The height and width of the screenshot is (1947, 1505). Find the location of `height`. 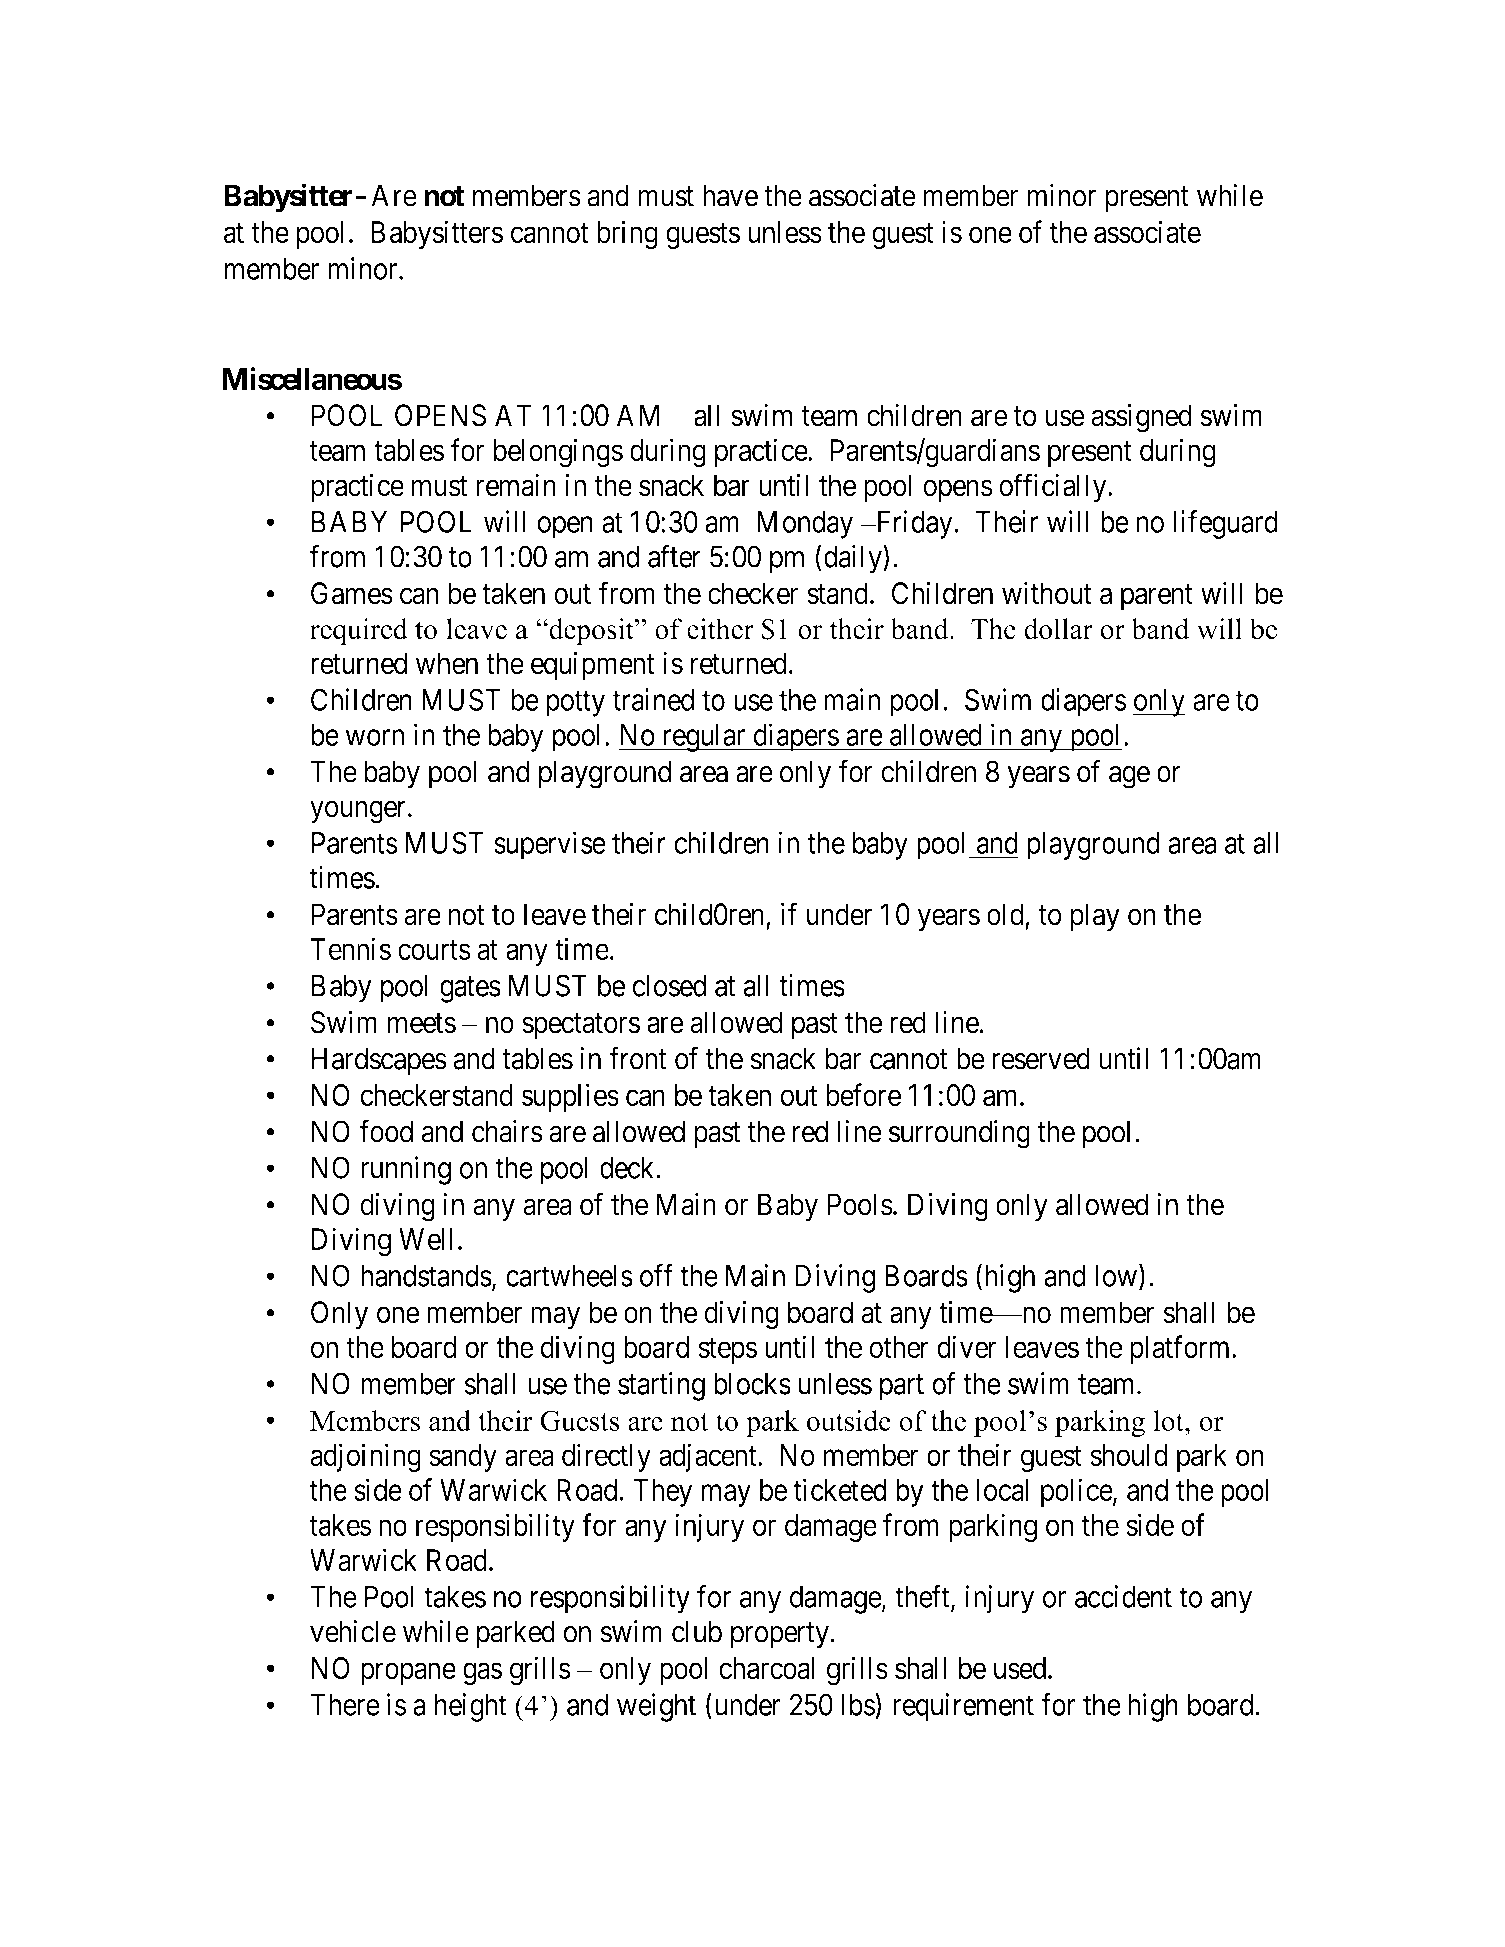

height is located at coordinates (471, 1707).
